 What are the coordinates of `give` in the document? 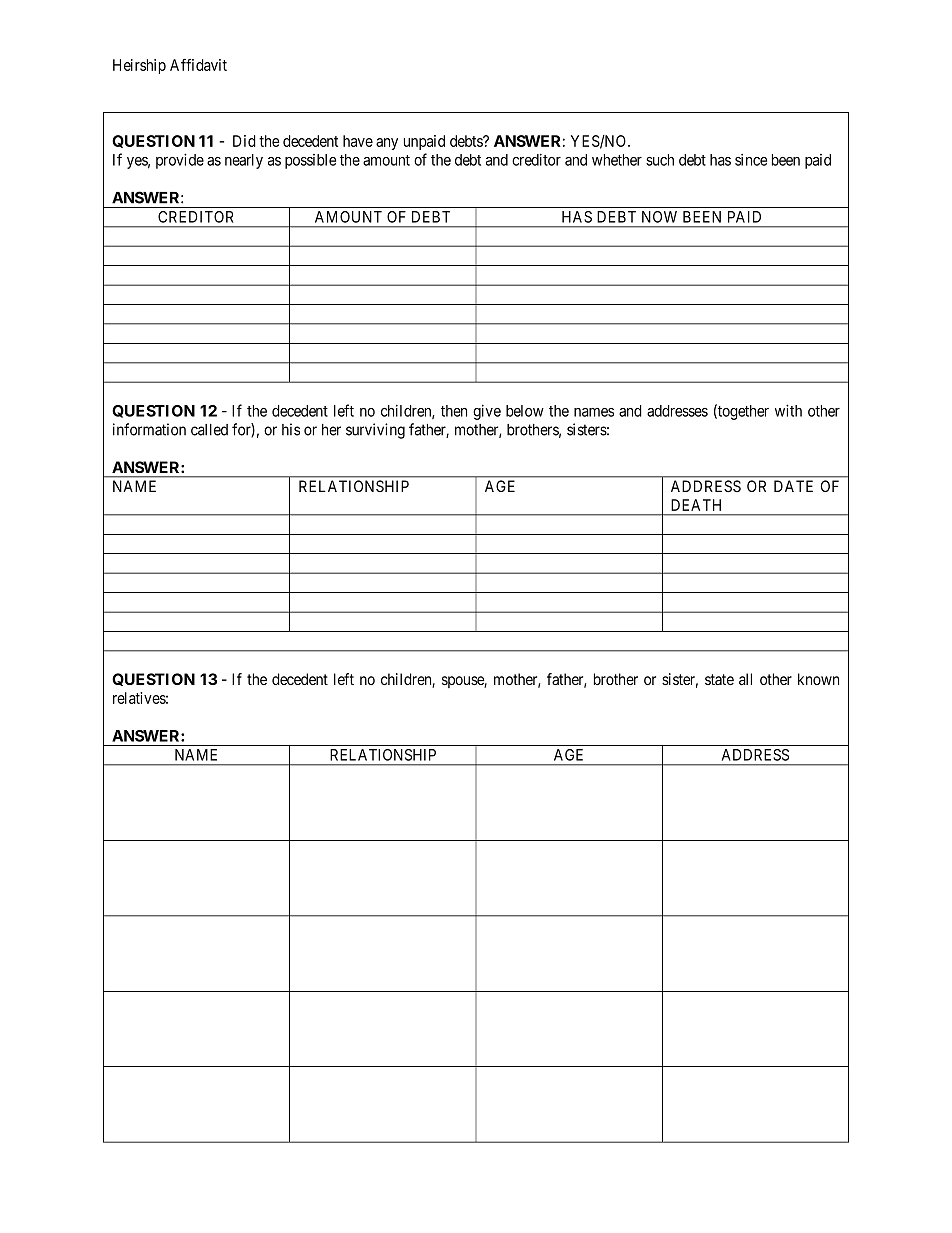 It's located at (487, 412).
